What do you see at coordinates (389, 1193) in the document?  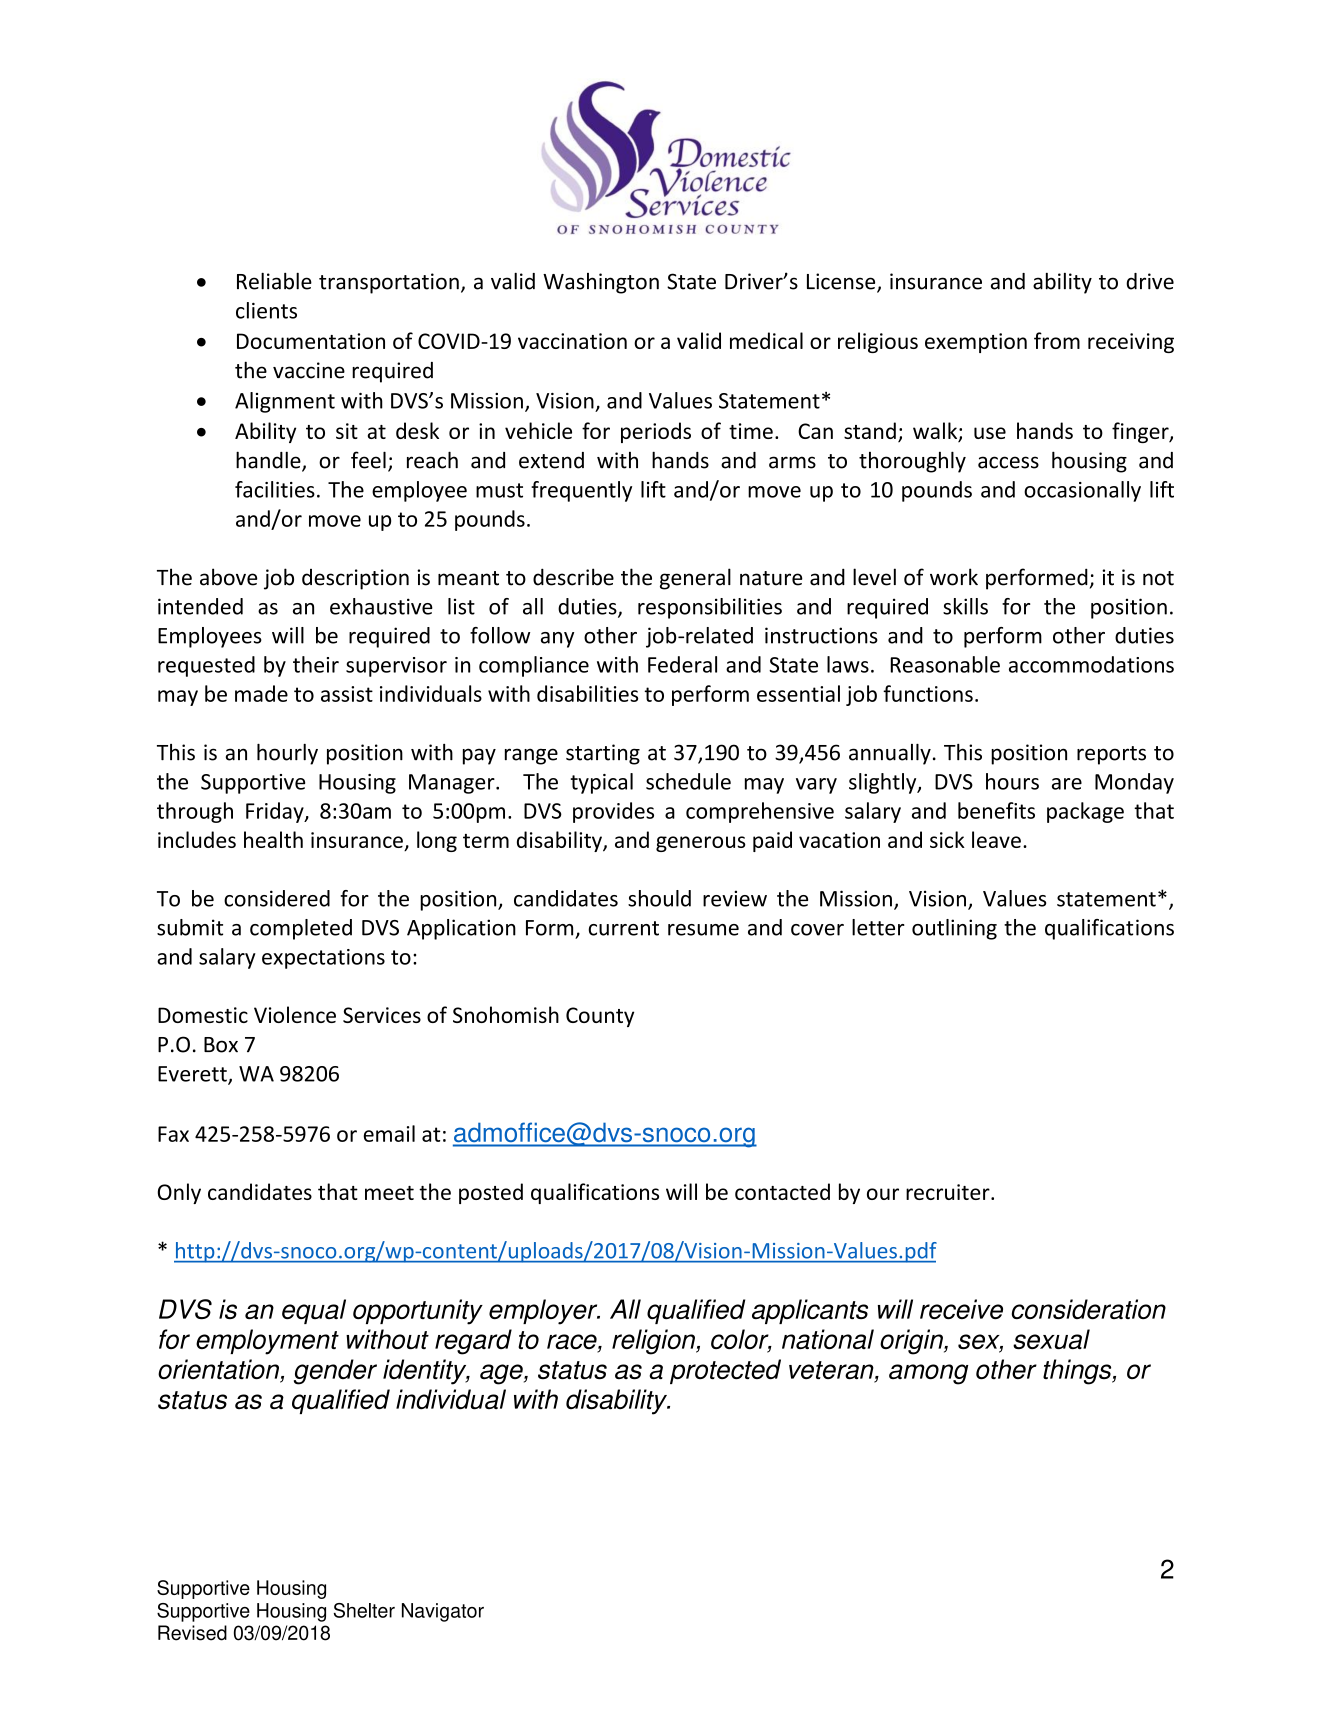 I see `meet` at bounding box center [389, 1193].
